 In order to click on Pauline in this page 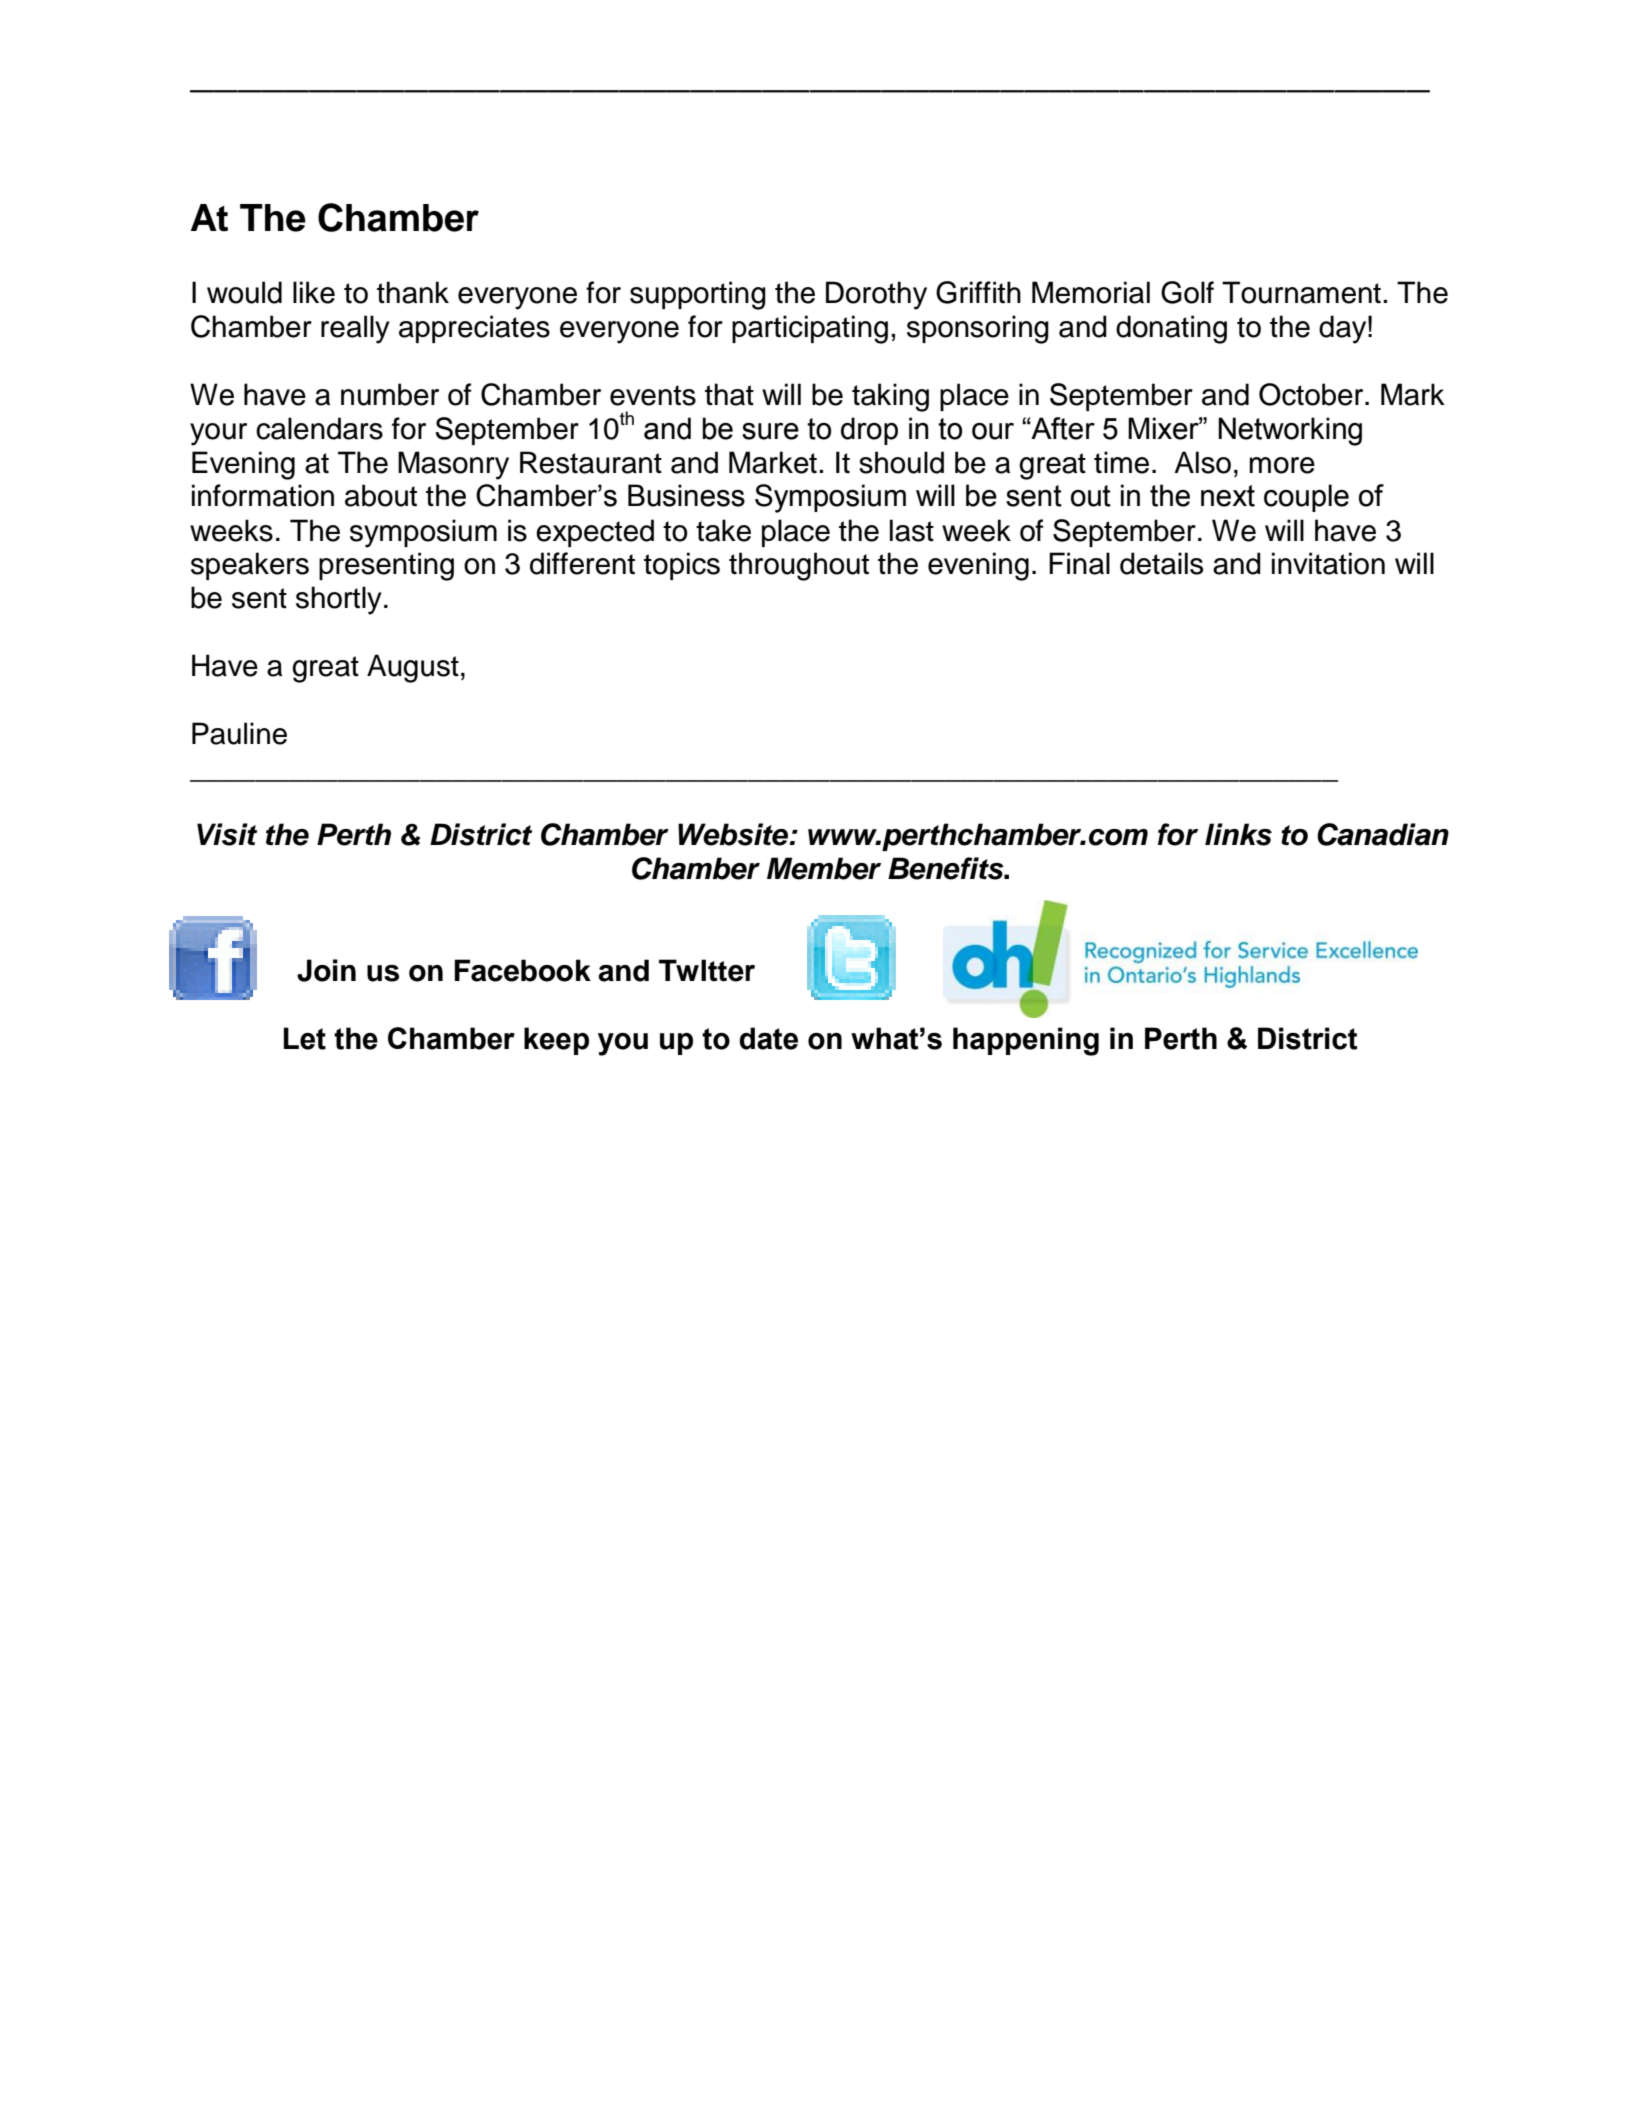, I will do `click(239, 733)`.
